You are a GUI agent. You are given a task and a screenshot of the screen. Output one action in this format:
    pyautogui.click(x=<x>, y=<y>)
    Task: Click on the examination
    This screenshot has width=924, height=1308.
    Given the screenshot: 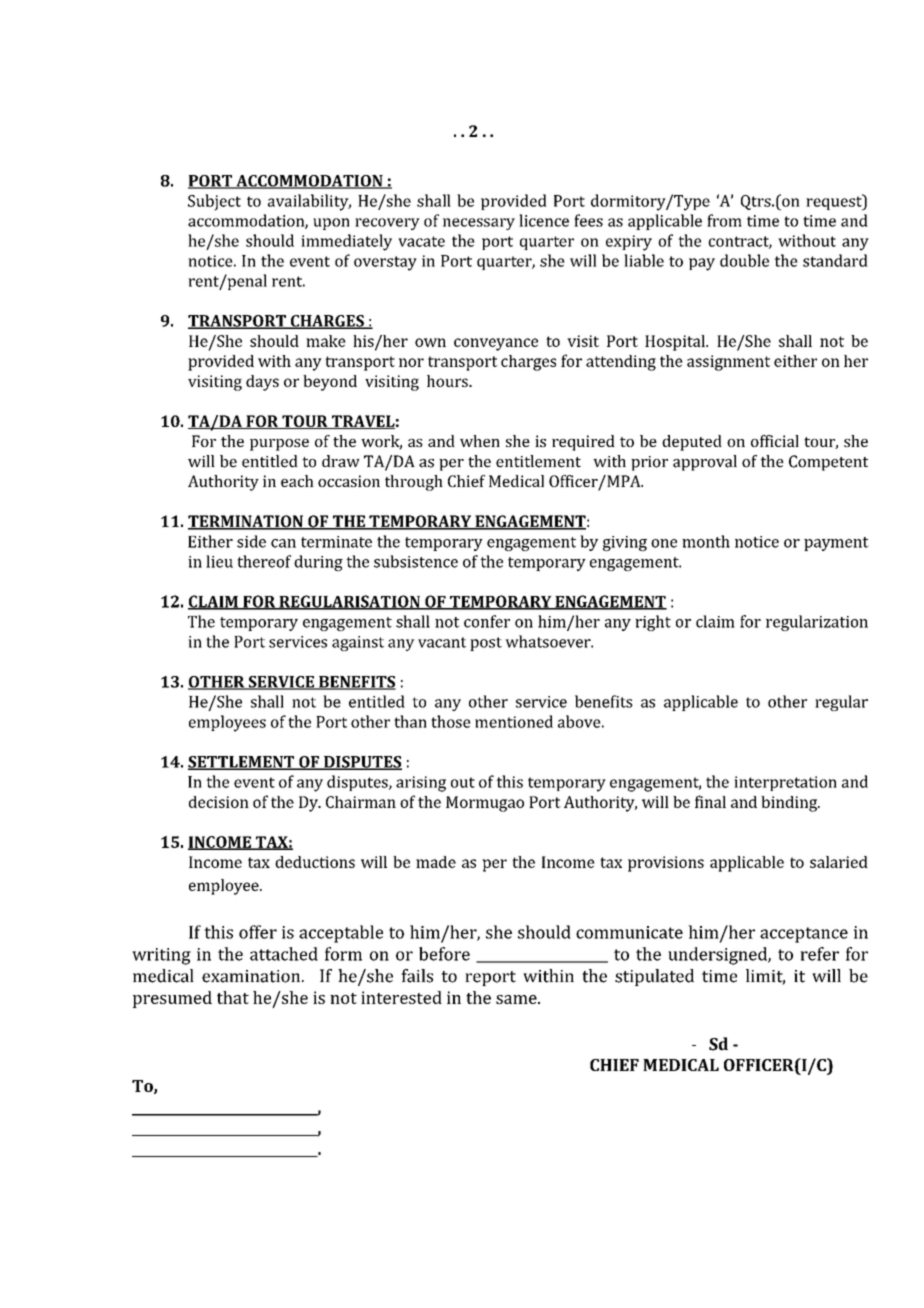 What is the action you would take?
    pyautogui.click(x=252, y=976)
